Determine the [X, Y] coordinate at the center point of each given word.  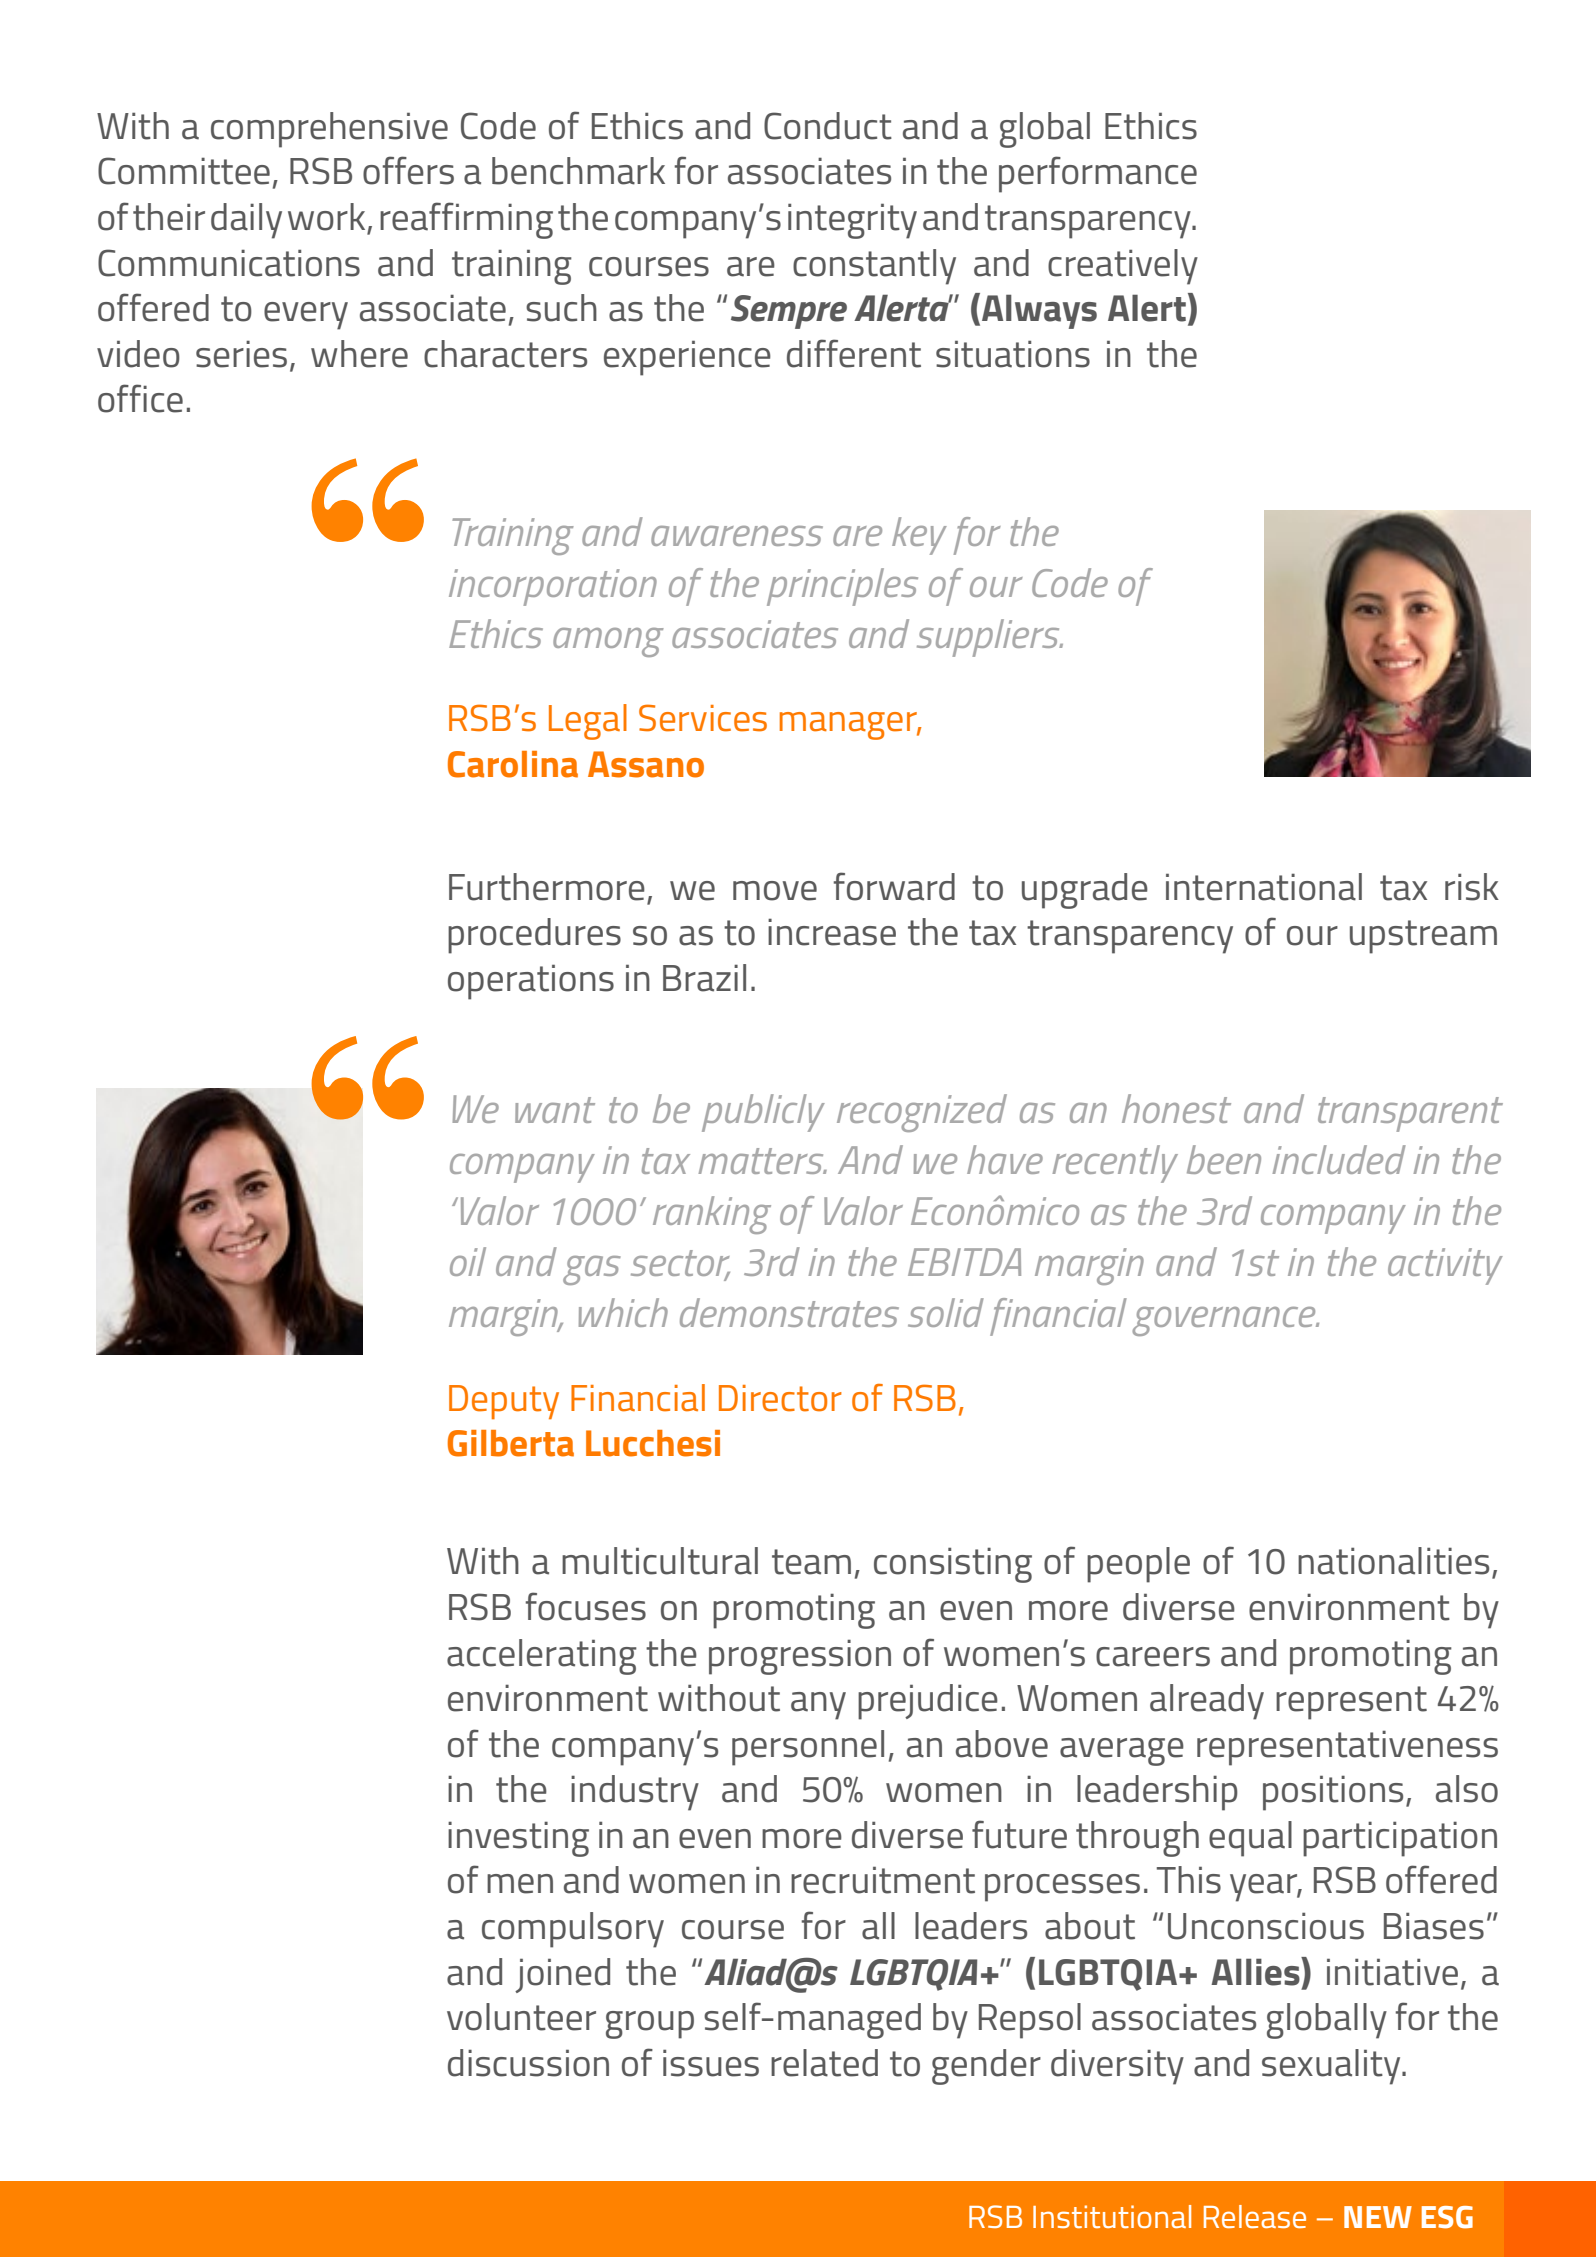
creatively [1123, 267]
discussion [528, 2063]
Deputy [504, 1402]
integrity [852, 221]
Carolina [513, 764]
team [811, 1562]
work [328, 218]
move [775, 891]
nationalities [1393, 1561]
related [824, 2063]
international [1264, 887]
